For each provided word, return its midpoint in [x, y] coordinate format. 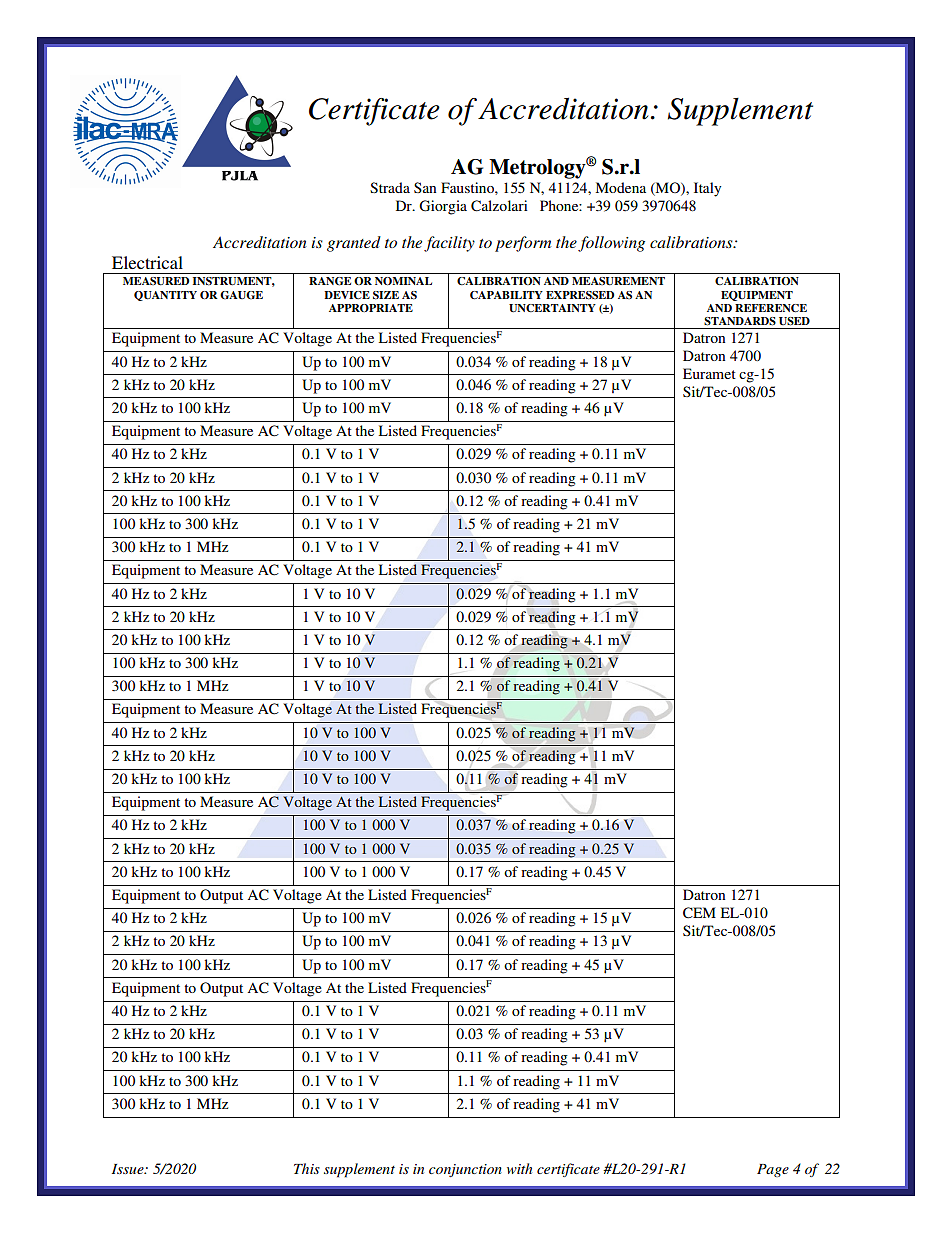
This [307, 1168]
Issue [129, 1169]
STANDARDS [740, 321]
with [519, 1168]
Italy [707, 189]
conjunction [465, 1170]
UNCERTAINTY [552, 308]
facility [449, 244]
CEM [699, 913]
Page [773, 1170]
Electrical [147, 262]
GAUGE [241, 295]
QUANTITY [165, 296]
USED [794, 321]
